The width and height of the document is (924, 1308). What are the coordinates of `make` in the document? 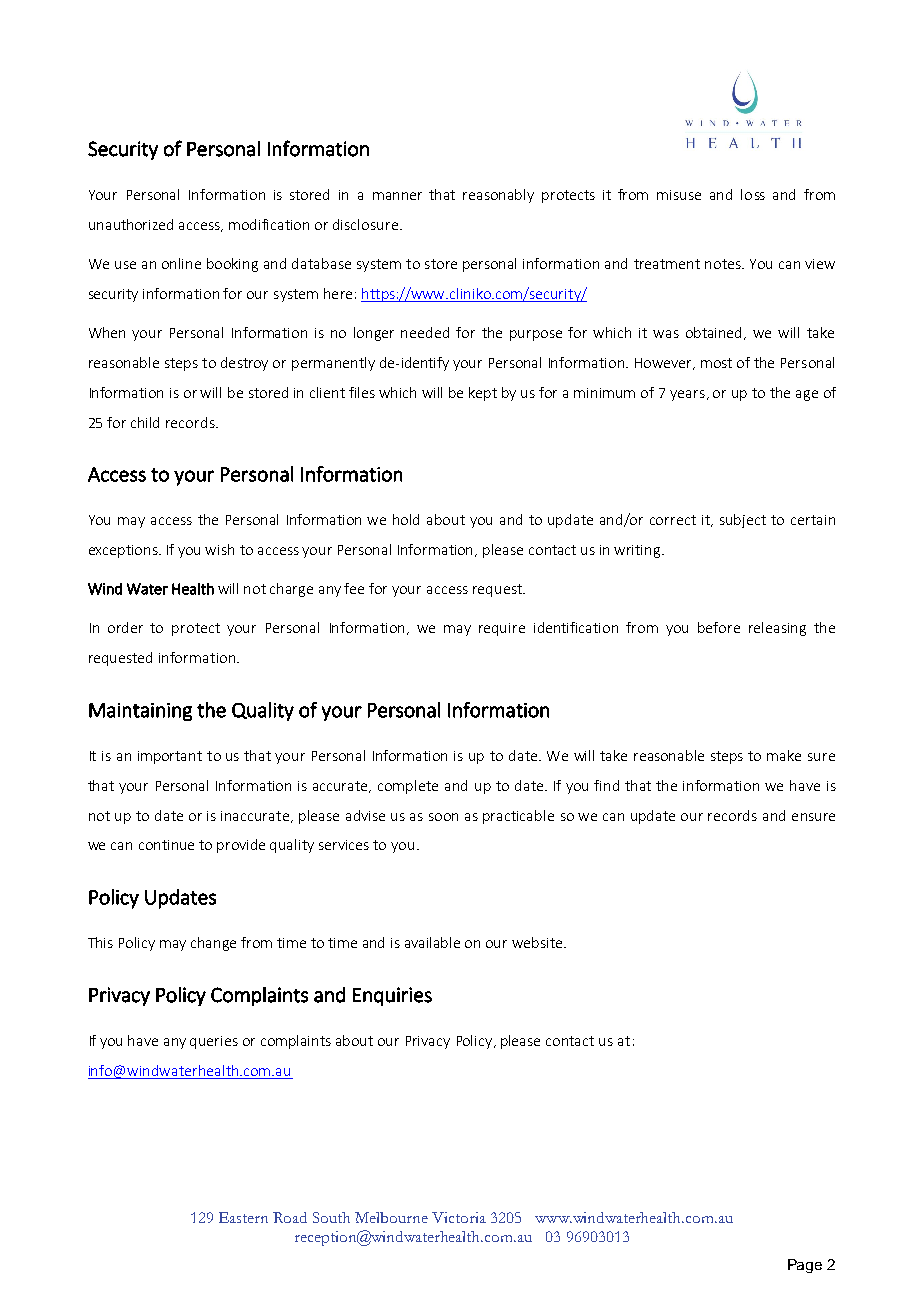 It's located at (784, 755).
